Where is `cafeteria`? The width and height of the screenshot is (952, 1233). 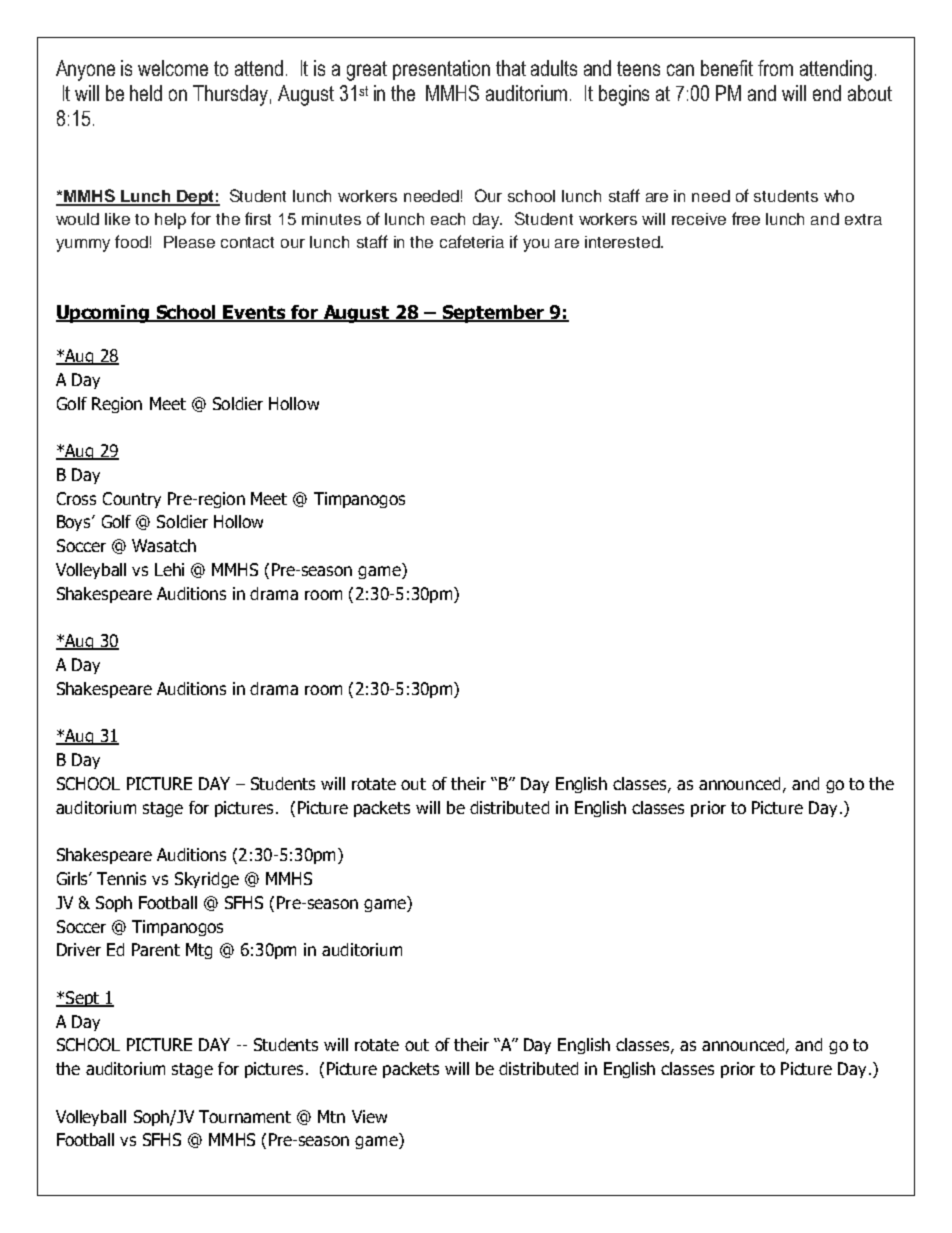
cafeteria is located at coordinates (472, 241).
